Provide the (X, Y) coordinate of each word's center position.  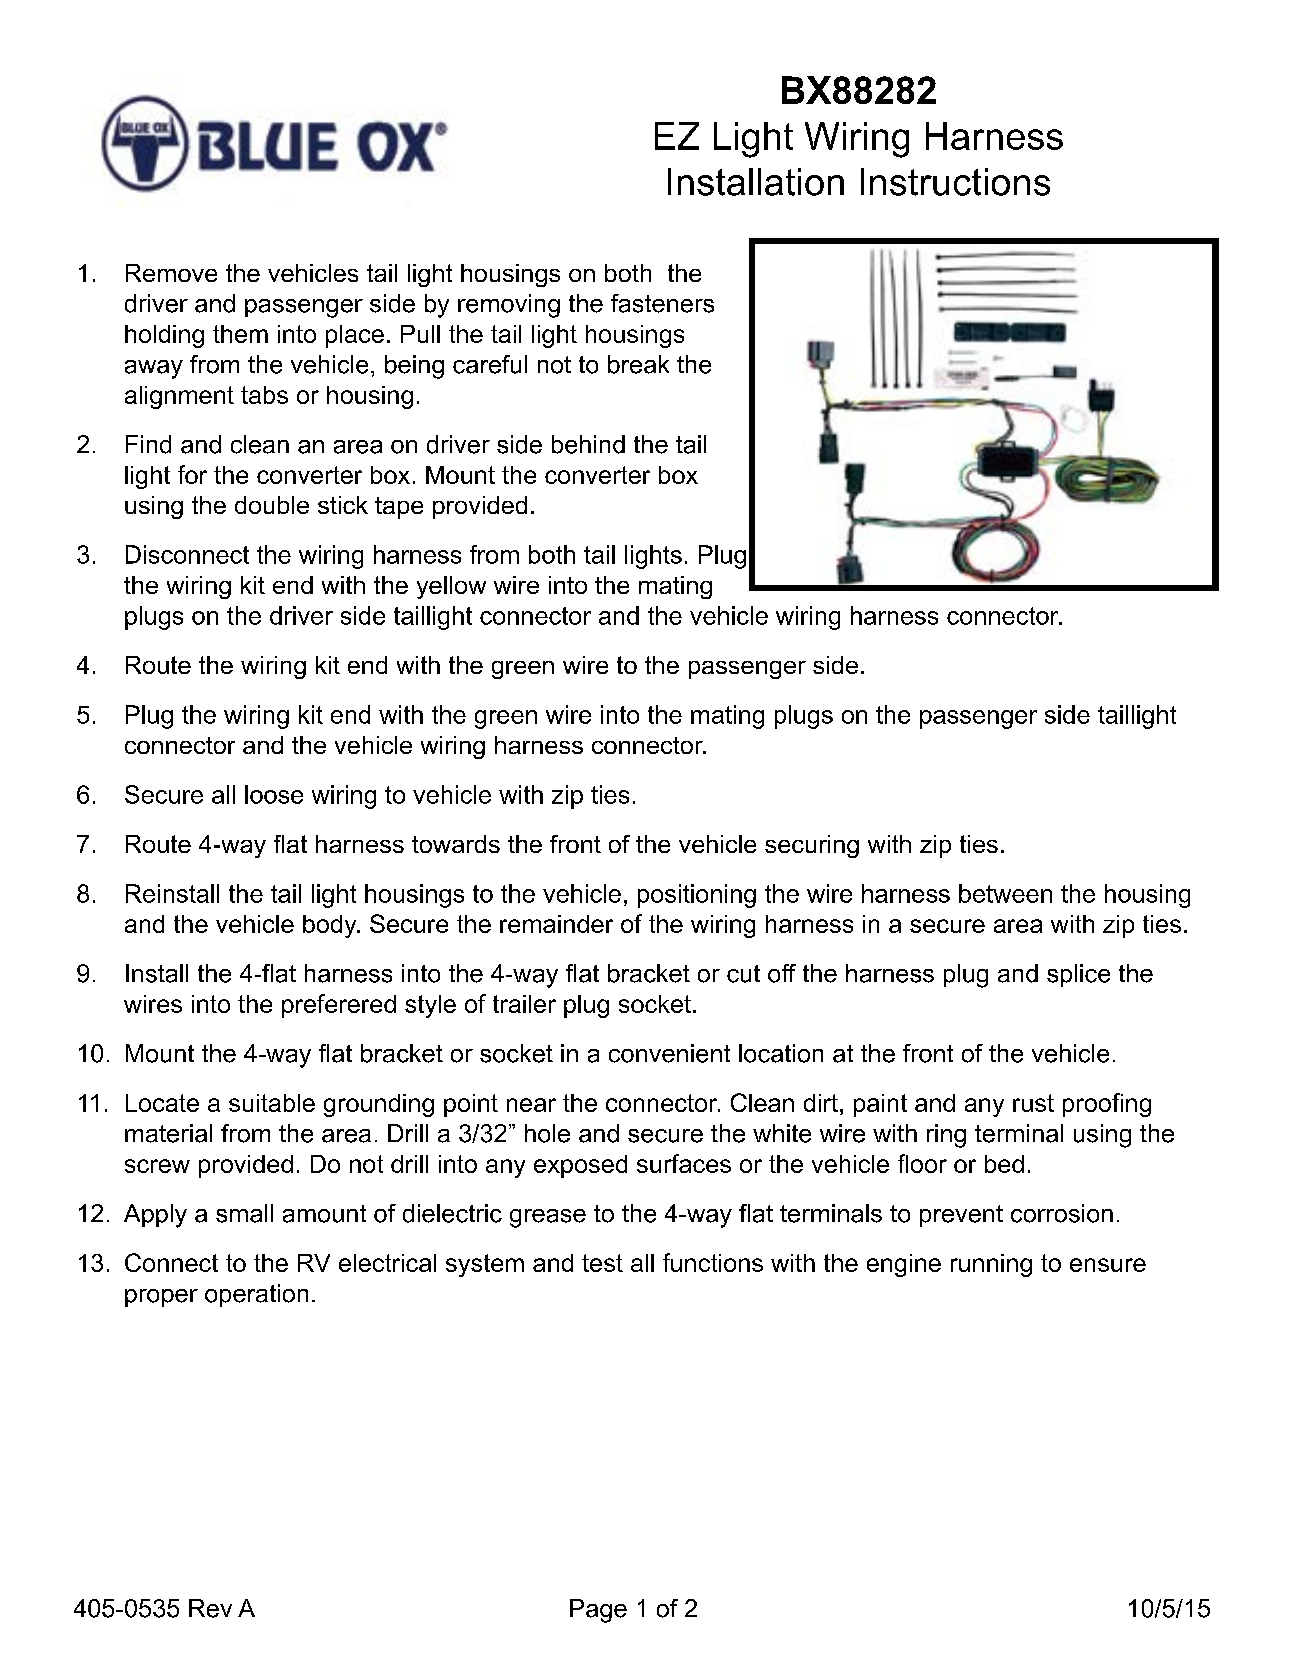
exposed (580, 1166)
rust (1033, 1103)
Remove (171, 273)
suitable (272, 1103)
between (1005, 893)
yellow (451, 587)
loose (274, 794)
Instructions (955, 182)
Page (598, 1611)
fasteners (662, 303)
